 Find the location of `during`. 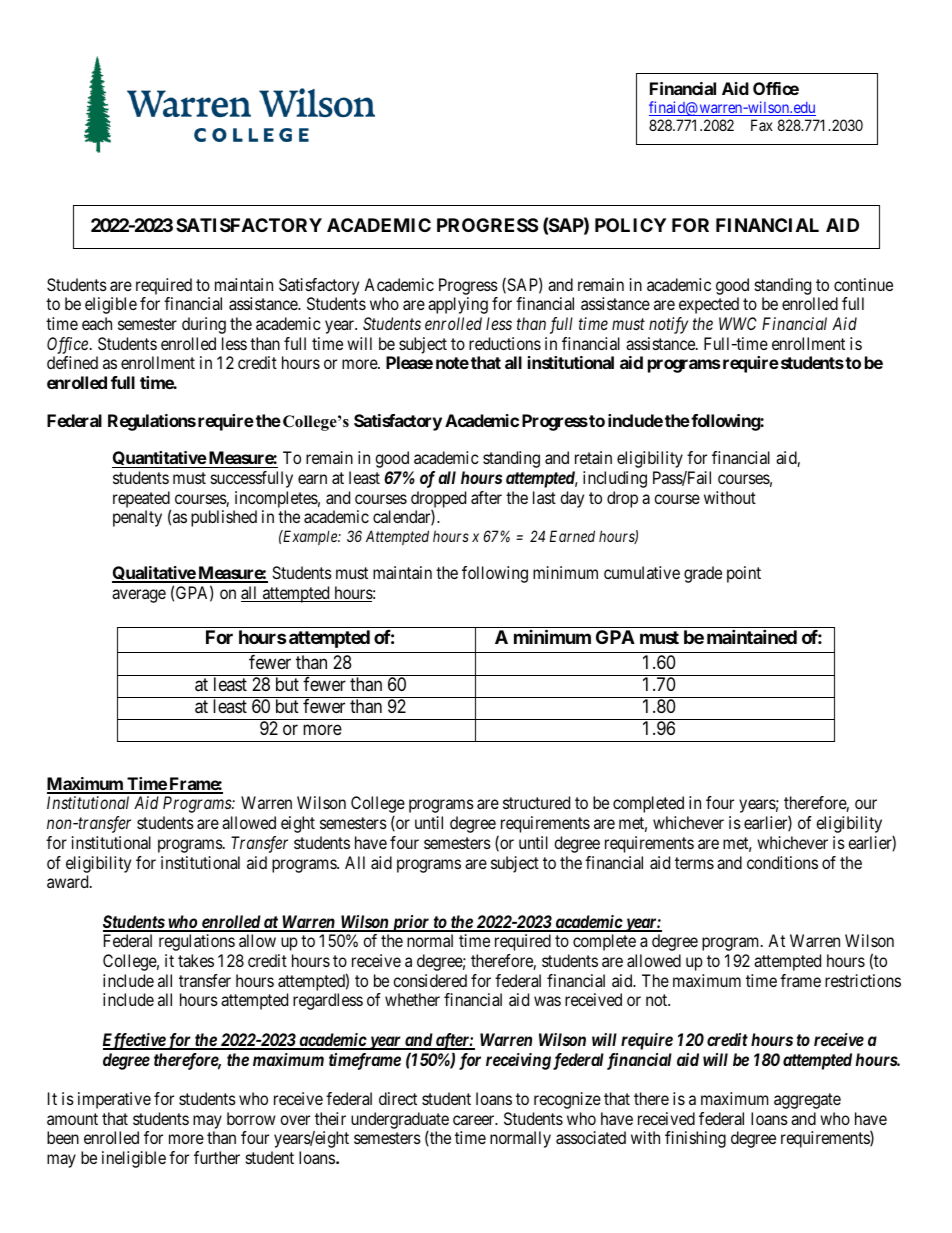

during is located at coordinates (204, 325).
